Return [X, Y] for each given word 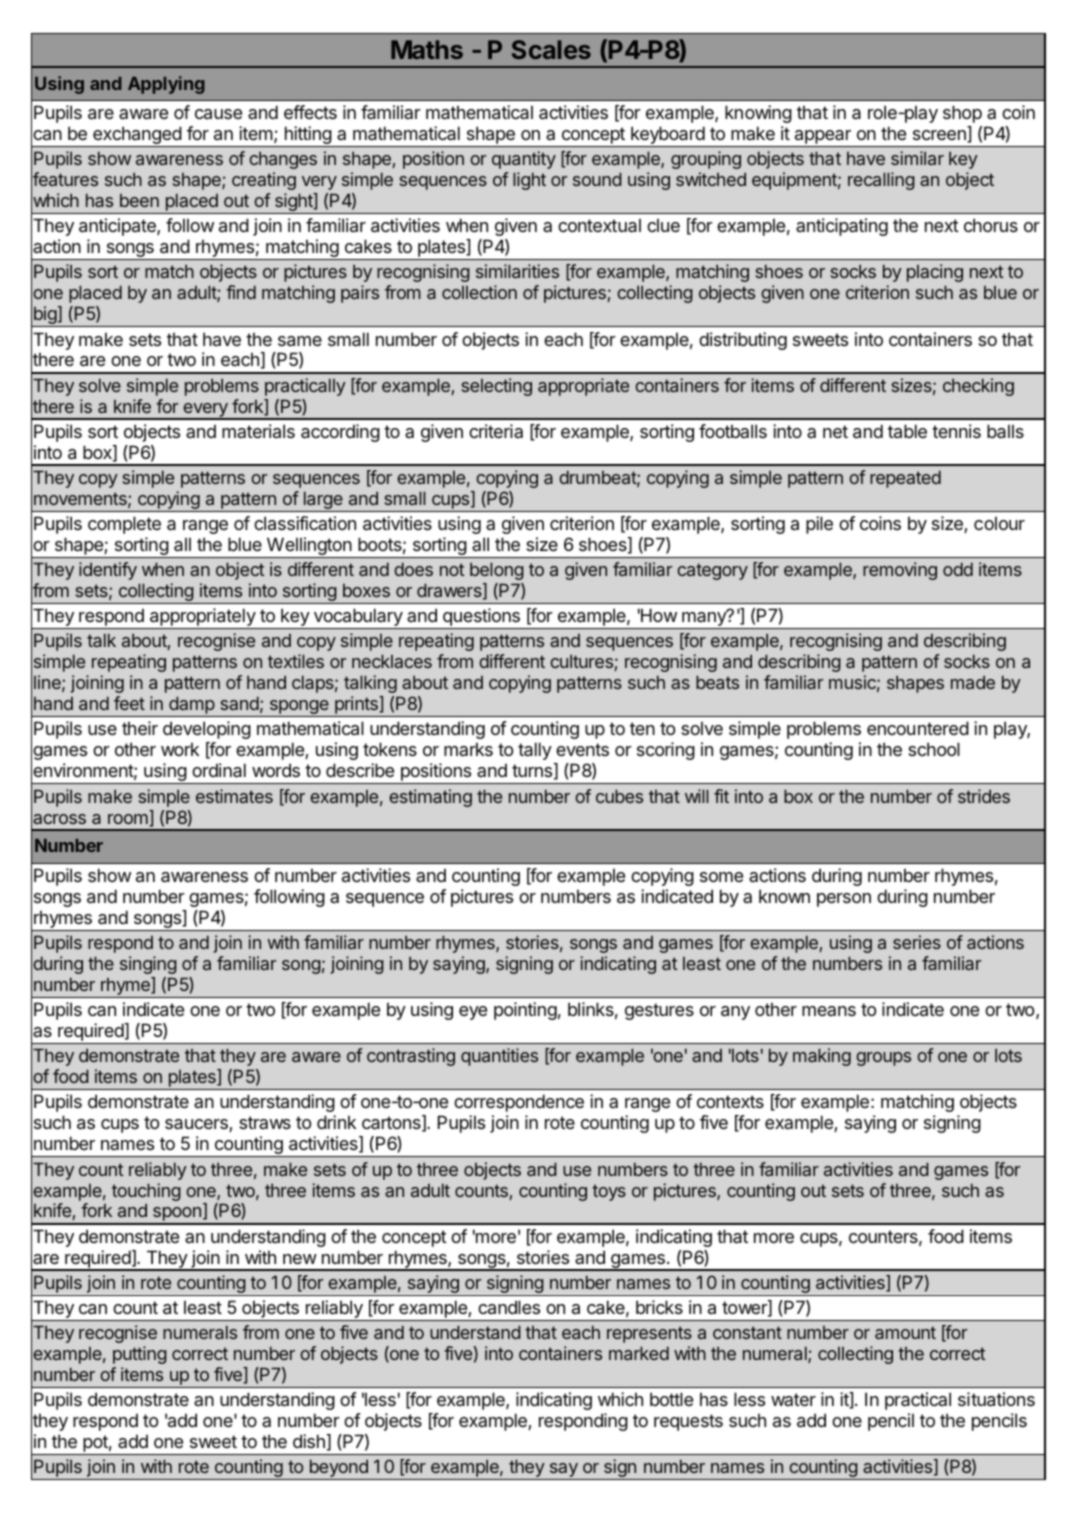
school [934, 749]
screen [940, 136]
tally [535, 751]
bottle [671, 1399]
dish [309, 1441]
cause [218, 114]
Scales [551, 49]
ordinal [219, 770]
